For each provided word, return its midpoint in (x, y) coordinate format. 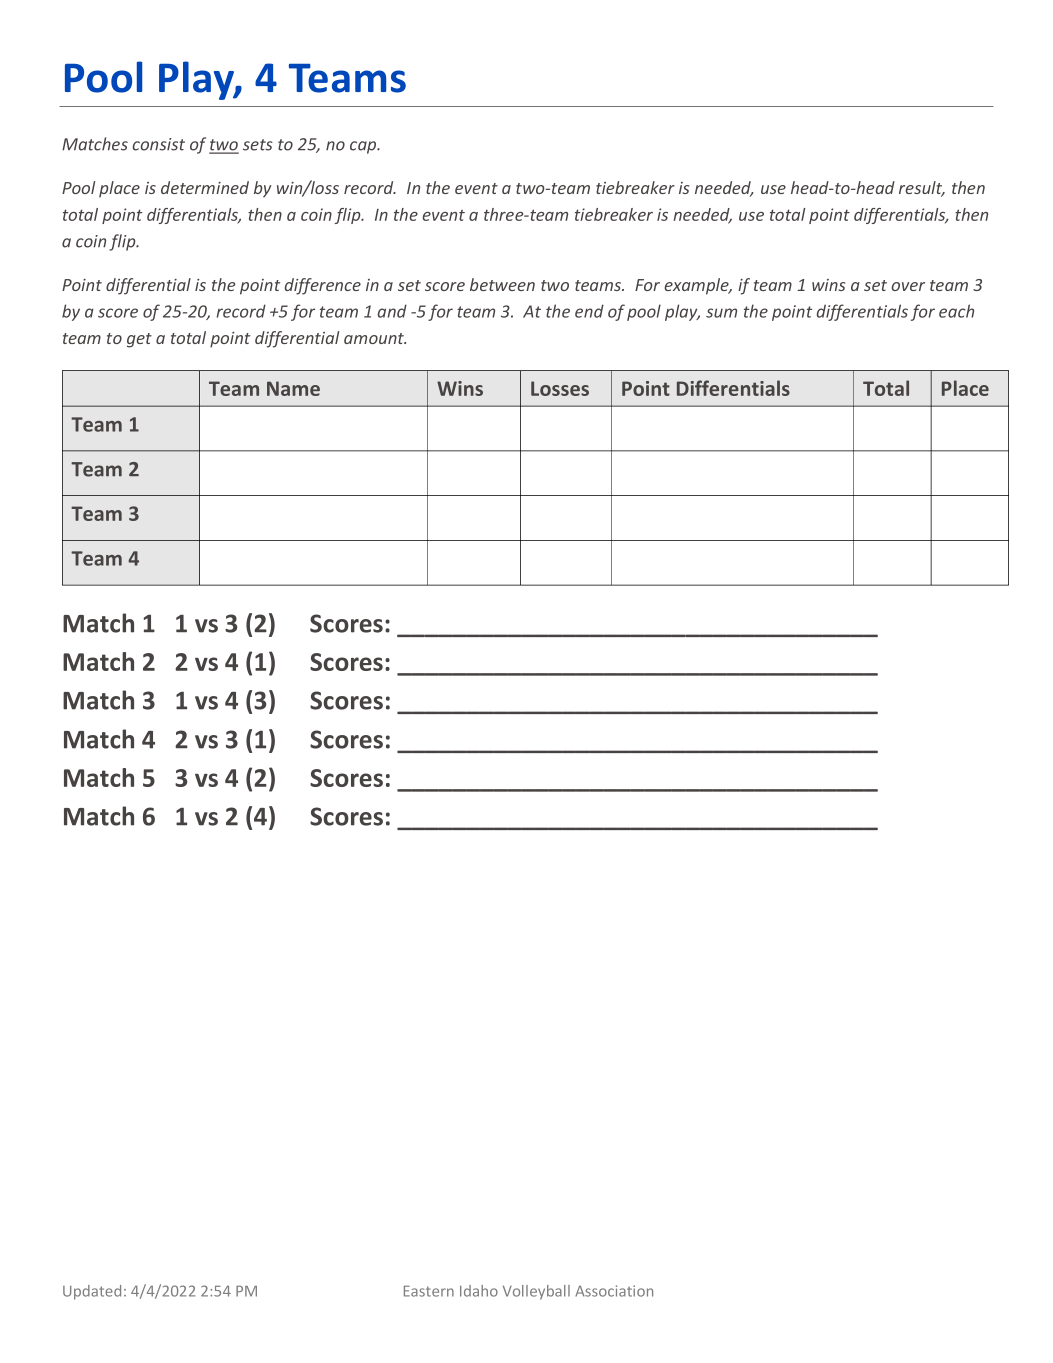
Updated (92, 1292)
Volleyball (536, 1292)
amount (375, 338)
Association (614, 1291)
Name (293, 388)
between (502, 284)
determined (205, 187)
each (956, 311)
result (922, 189)
